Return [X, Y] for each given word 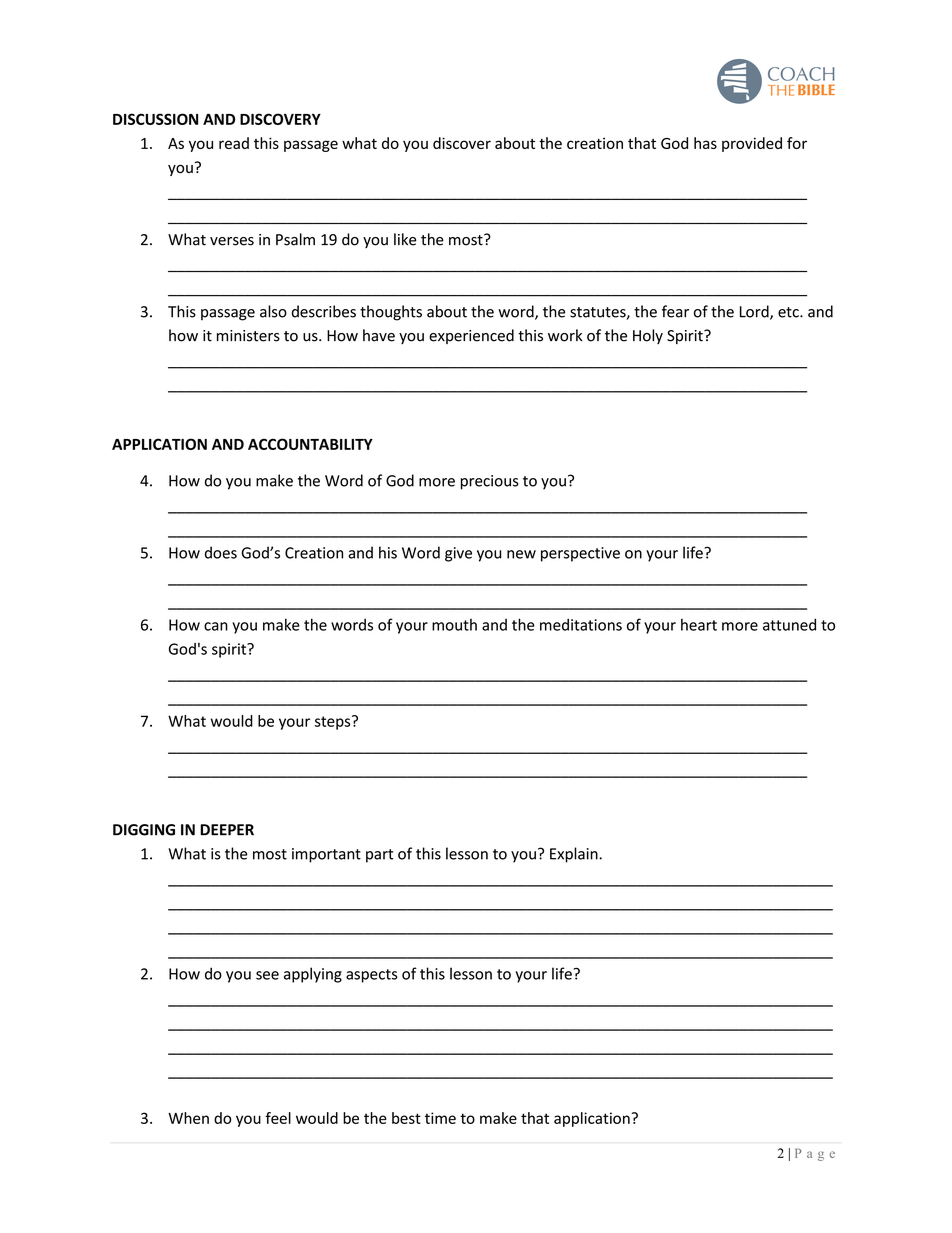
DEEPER [227, 830]
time [440, 1118]
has [705, 143]
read [234, 143]
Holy [648, 336]
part [380, 856]
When [188, 1118]
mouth [454, 625]
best [406, 1118]
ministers [248, 336]
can [216, 626]
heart [699, 624]
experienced [471, 336]
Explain [575, 855]
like [405, 239]
